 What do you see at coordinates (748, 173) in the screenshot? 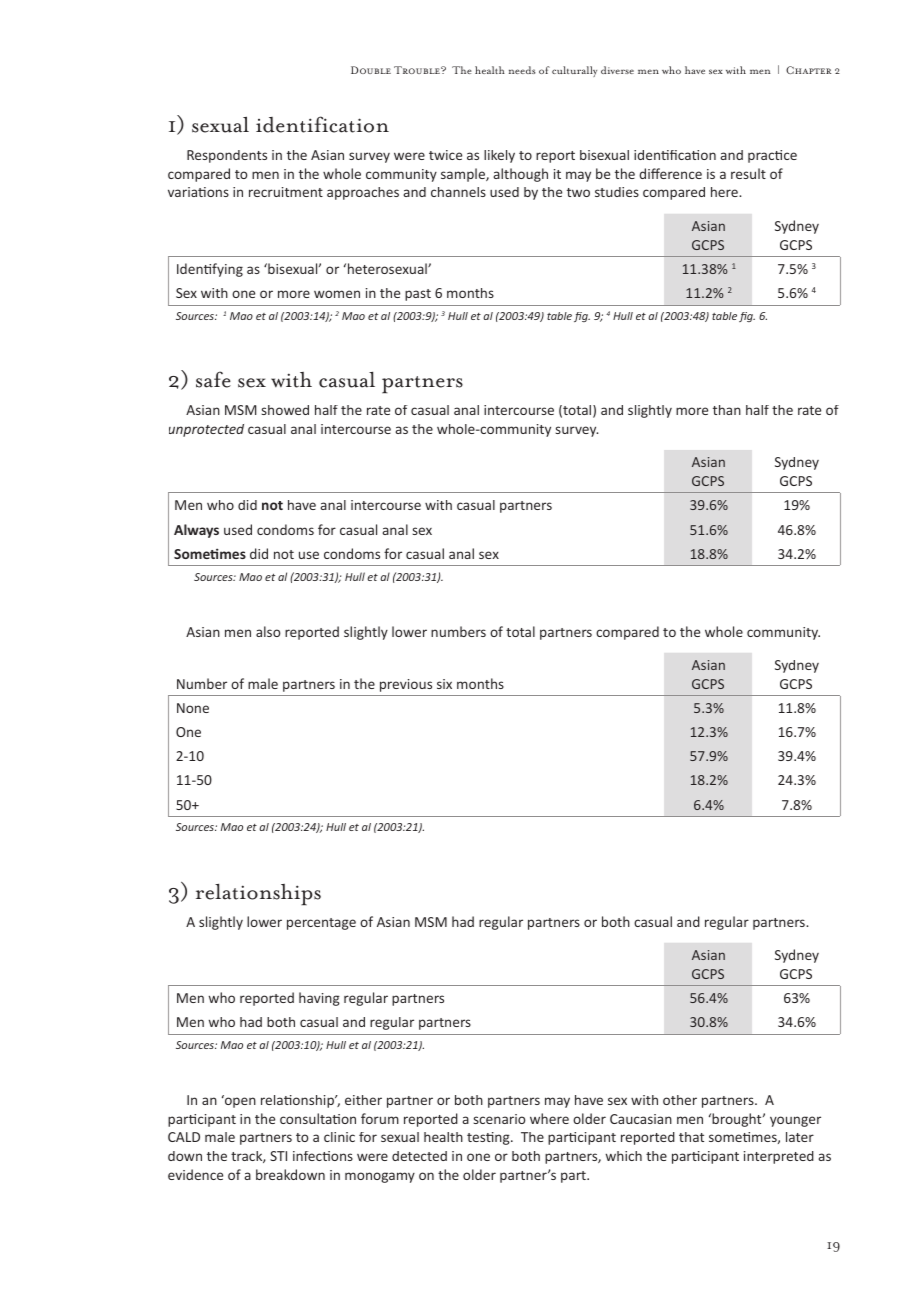
I see `result` at bounding box center [748, 173].
